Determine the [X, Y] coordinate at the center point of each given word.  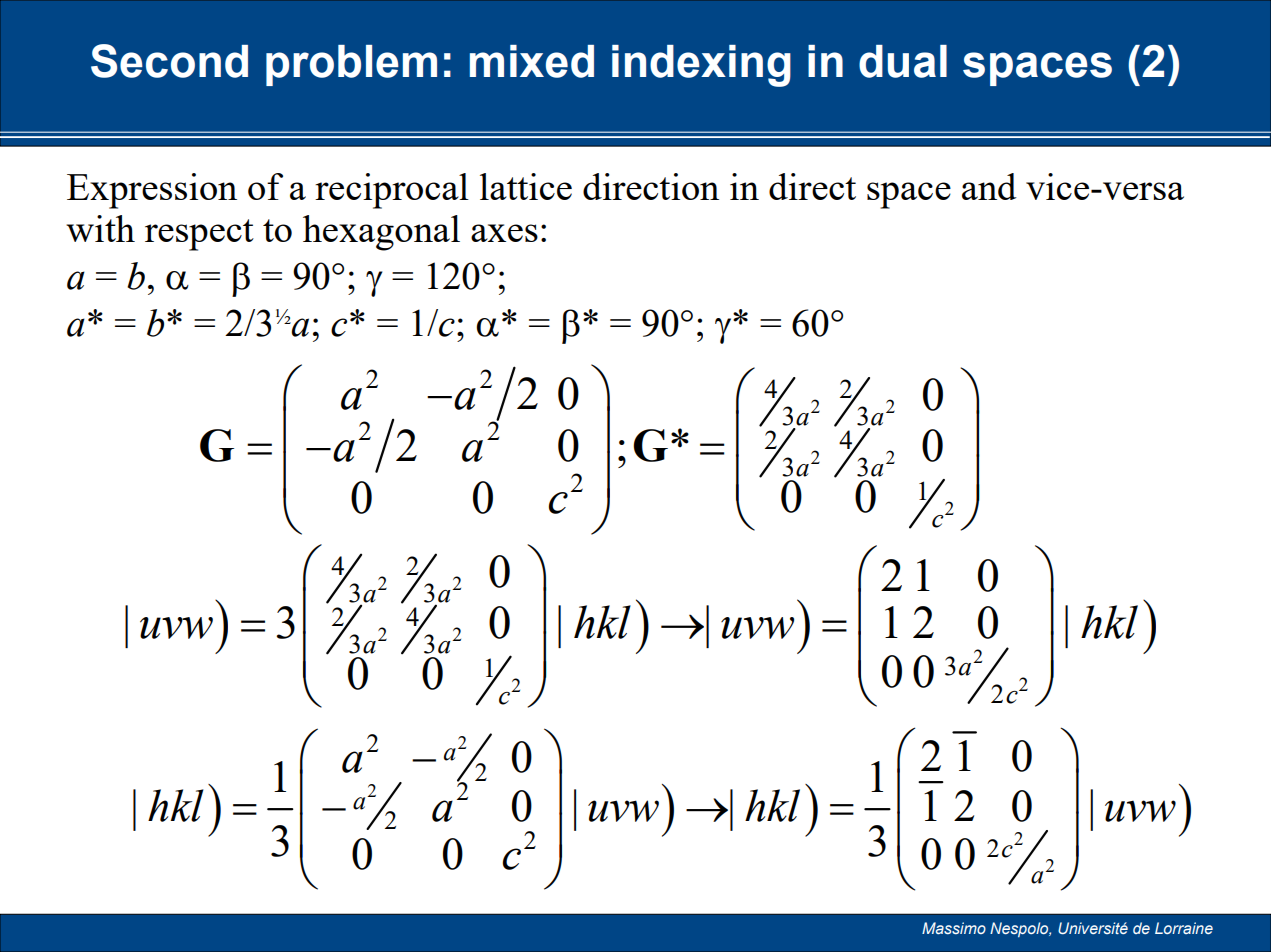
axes [504, 233]
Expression [152, 191]
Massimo [954, 928]
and [989, 186]
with [100, 228]
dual [903, 61]
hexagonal [381, 233]
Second [169, 61]
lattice [526, 186]
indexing [701, 66]
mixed [532, 61]
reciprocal [392, 191]
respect [199, 235]
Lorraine [1184, 928]
